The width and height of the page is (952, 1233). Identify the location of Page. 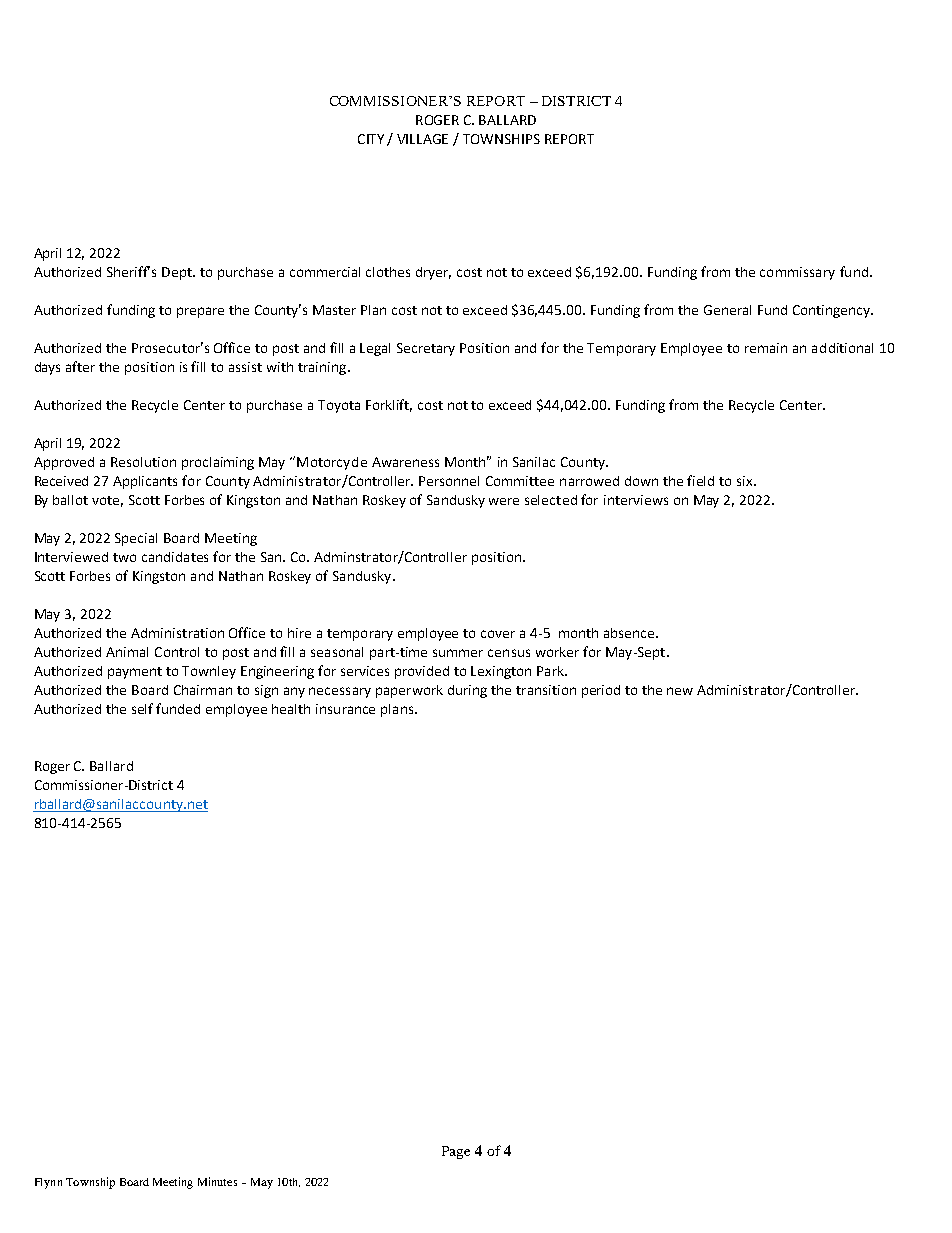
(456, 1152).
